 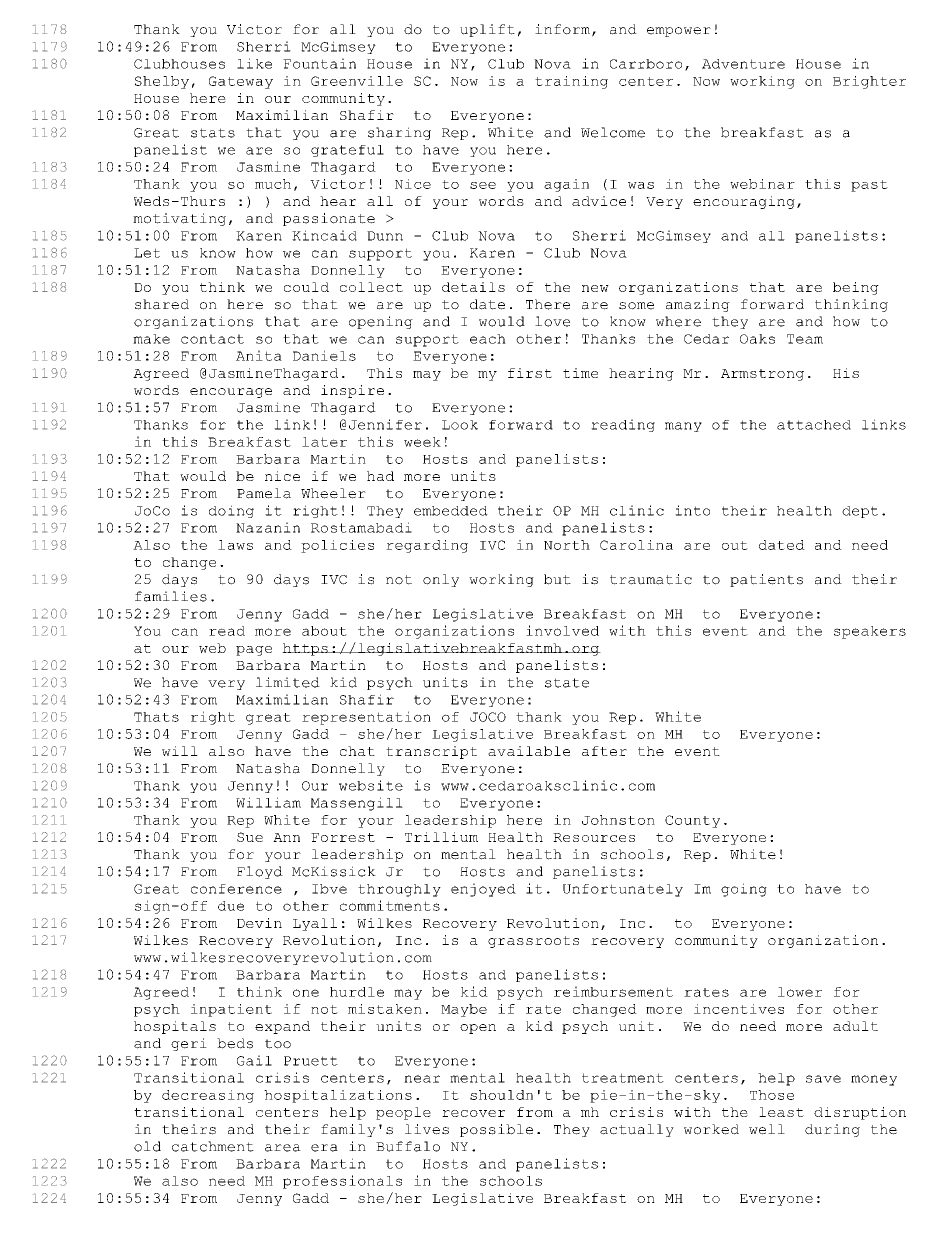 What do you see at coordinates (254, 651) in the screenshot?
I see `page` at bounding box center [254, 651].
